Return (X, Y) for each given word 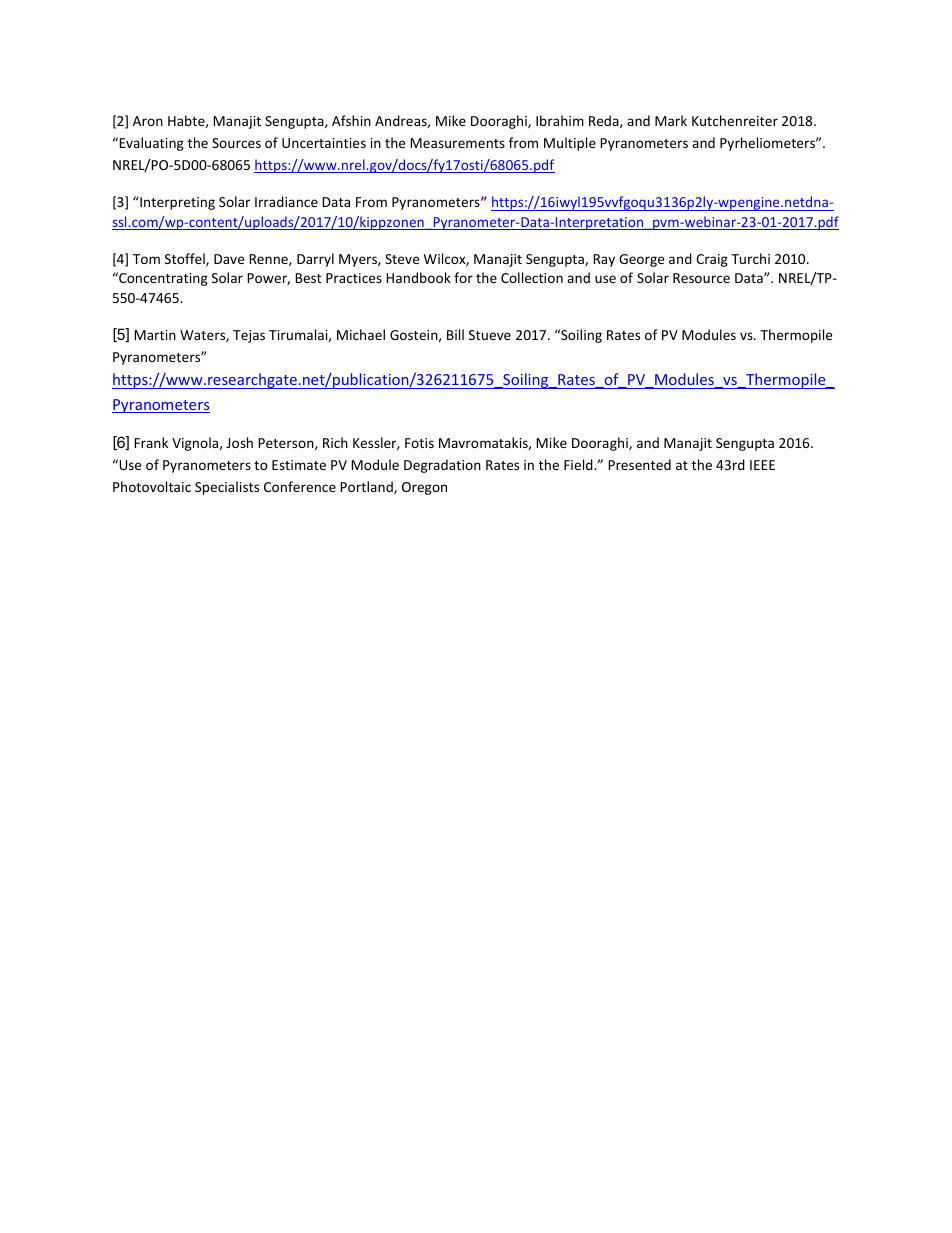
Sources (236, 143)
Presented (639, 464)
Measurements (457, 143)
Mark (671, 120)
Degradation (442, 466)
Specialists (227, 488)
